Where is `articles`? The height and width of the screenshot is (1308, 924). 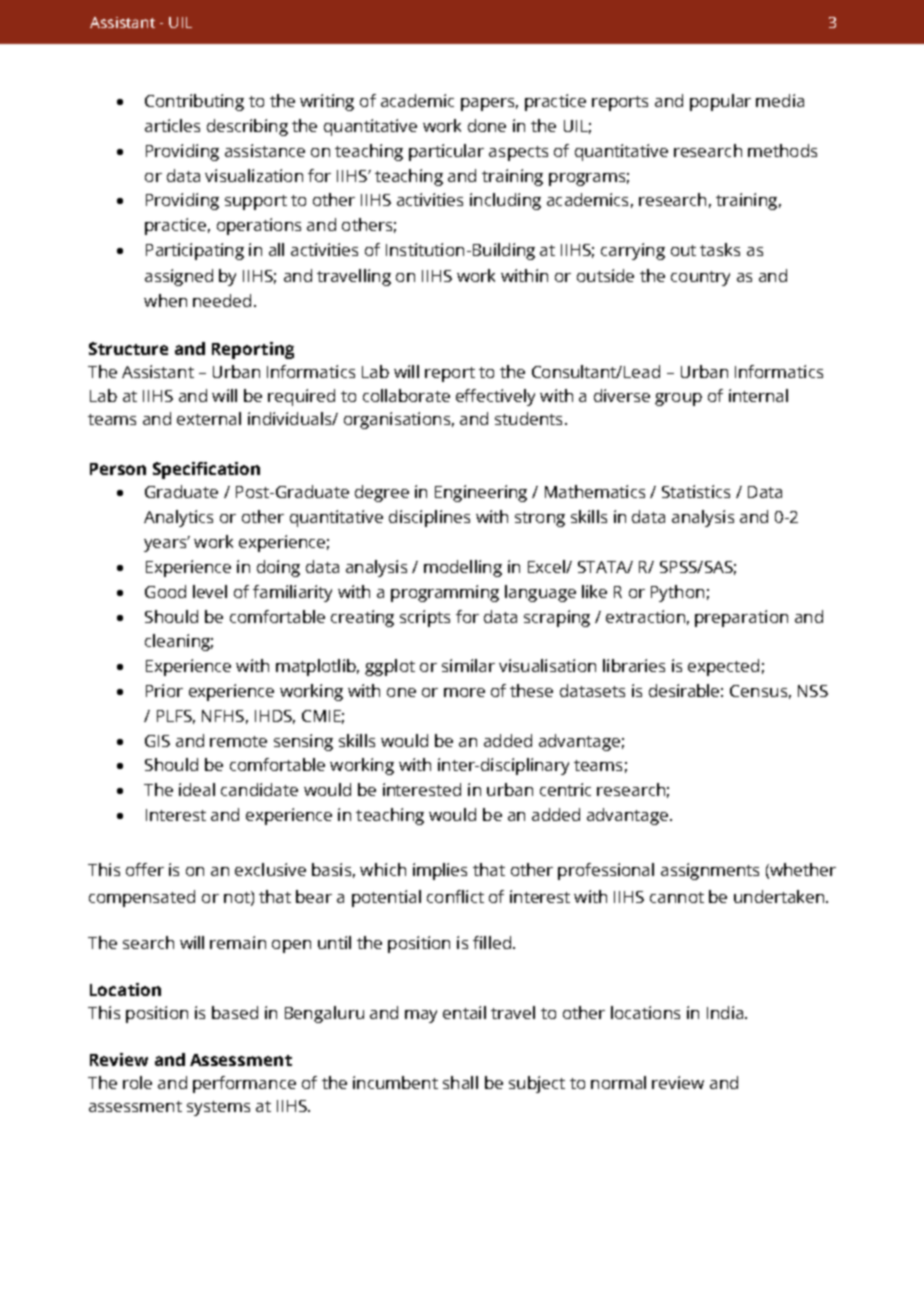 articles is located at coordinates (172, 125).
